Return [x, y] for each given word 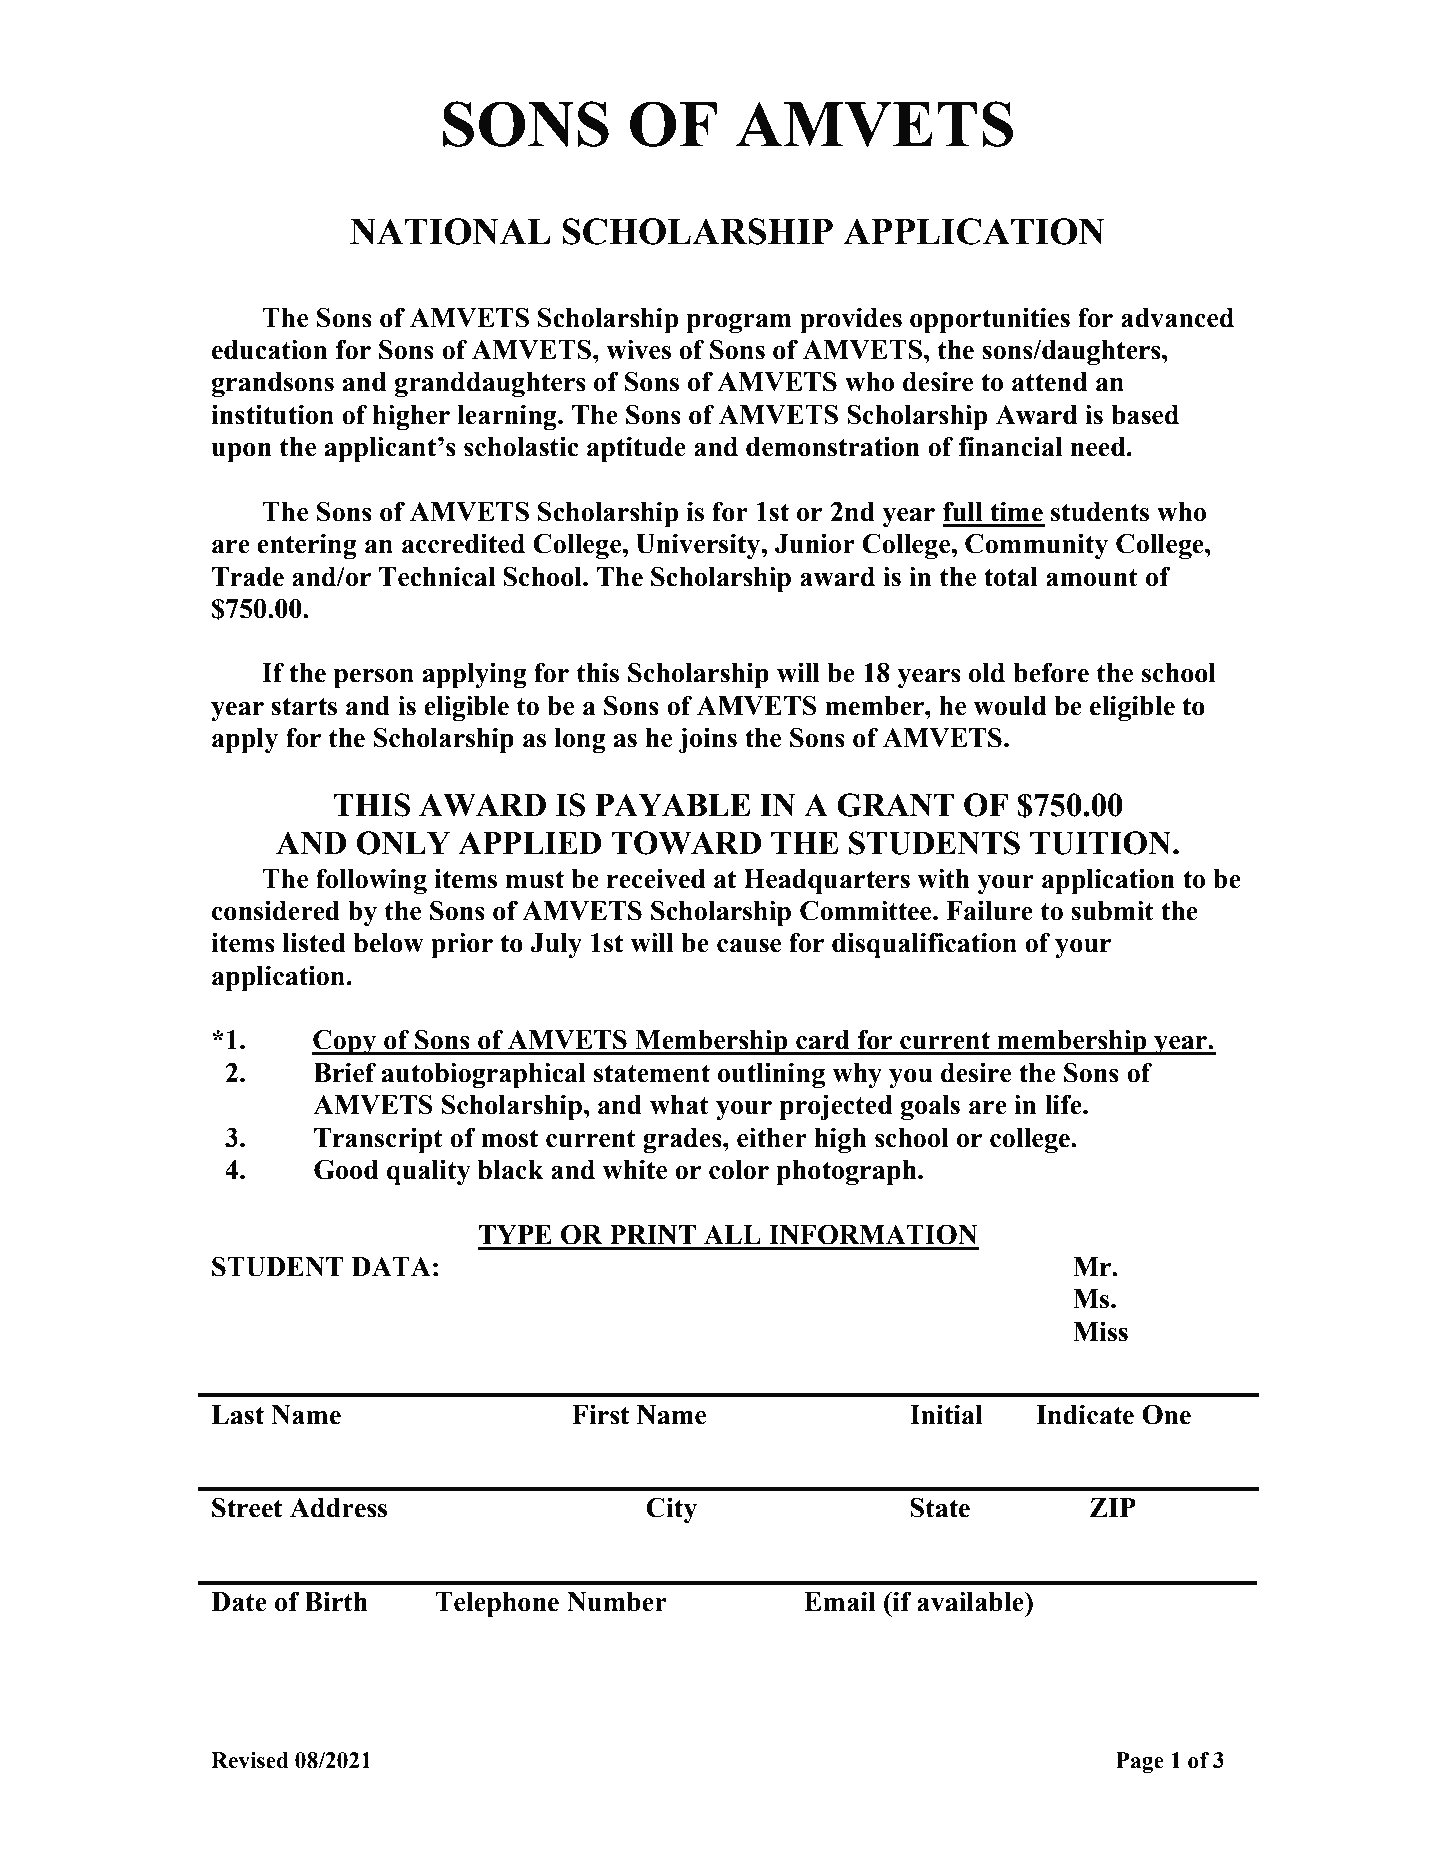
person [374, 678]
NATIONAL [450, 231]
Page [1140, 1762]
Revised [250, 1760]
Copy [345, 1042]
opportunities [990, 320]
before [1051, 672]
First [600, 1414]
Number [617, 1602]
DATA [391, 1266]
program [739, 323]
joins [707, 740]
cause [749, 946]
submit [1112, 910]
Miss [1100, 1331]
